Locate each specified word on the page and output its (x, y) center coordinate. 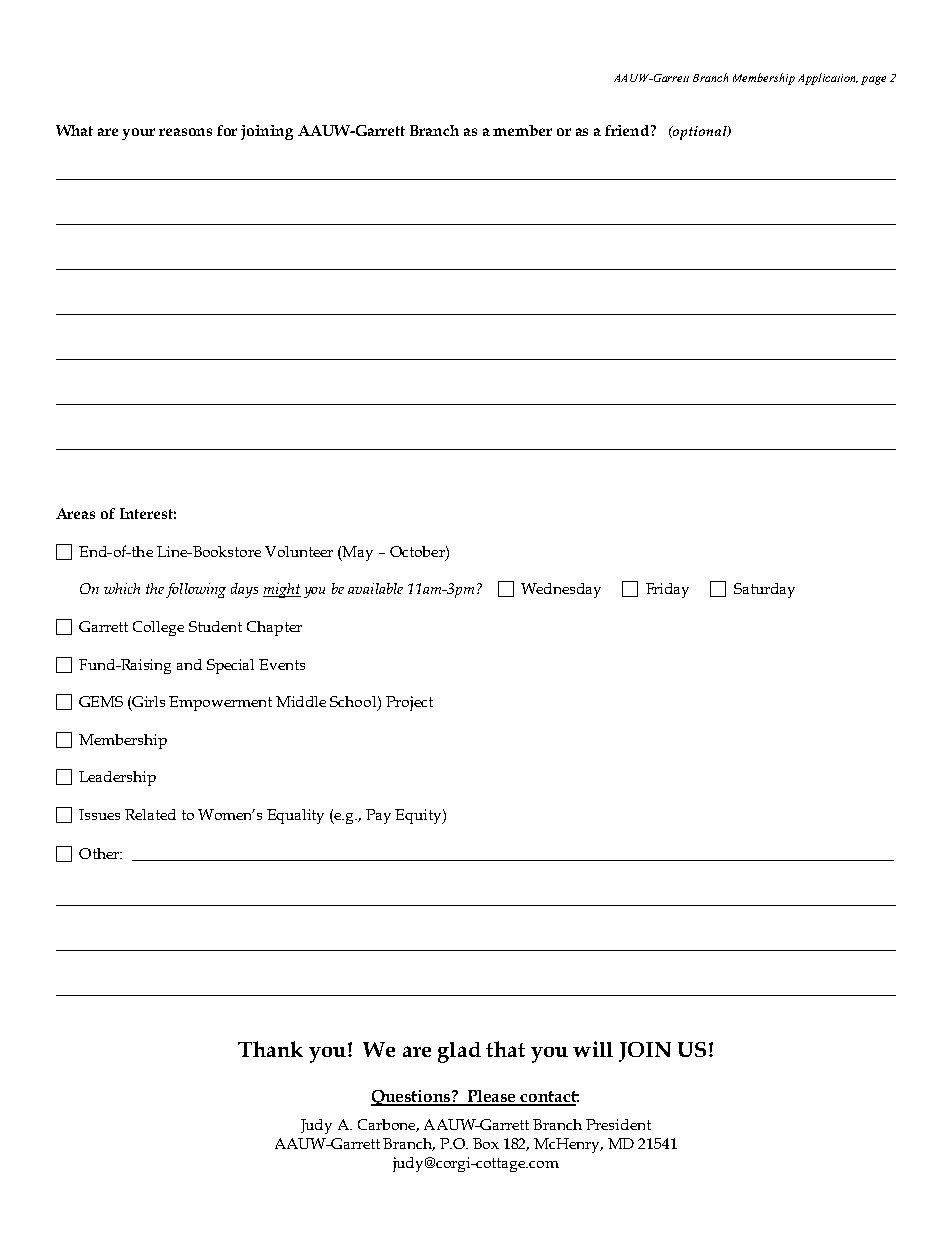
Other (100, 853)
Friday (667, 590)
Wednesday (561, 590)
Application (828, 79)
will (593, 1049)
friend (628, 130)
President (618, 1124)
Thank (270, 1049)
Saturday (764, 590)
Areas (75, 513)
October (418, 551)
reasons (185, 132)
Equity (419, 816)
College (158, 628)
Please (492, 1097)
